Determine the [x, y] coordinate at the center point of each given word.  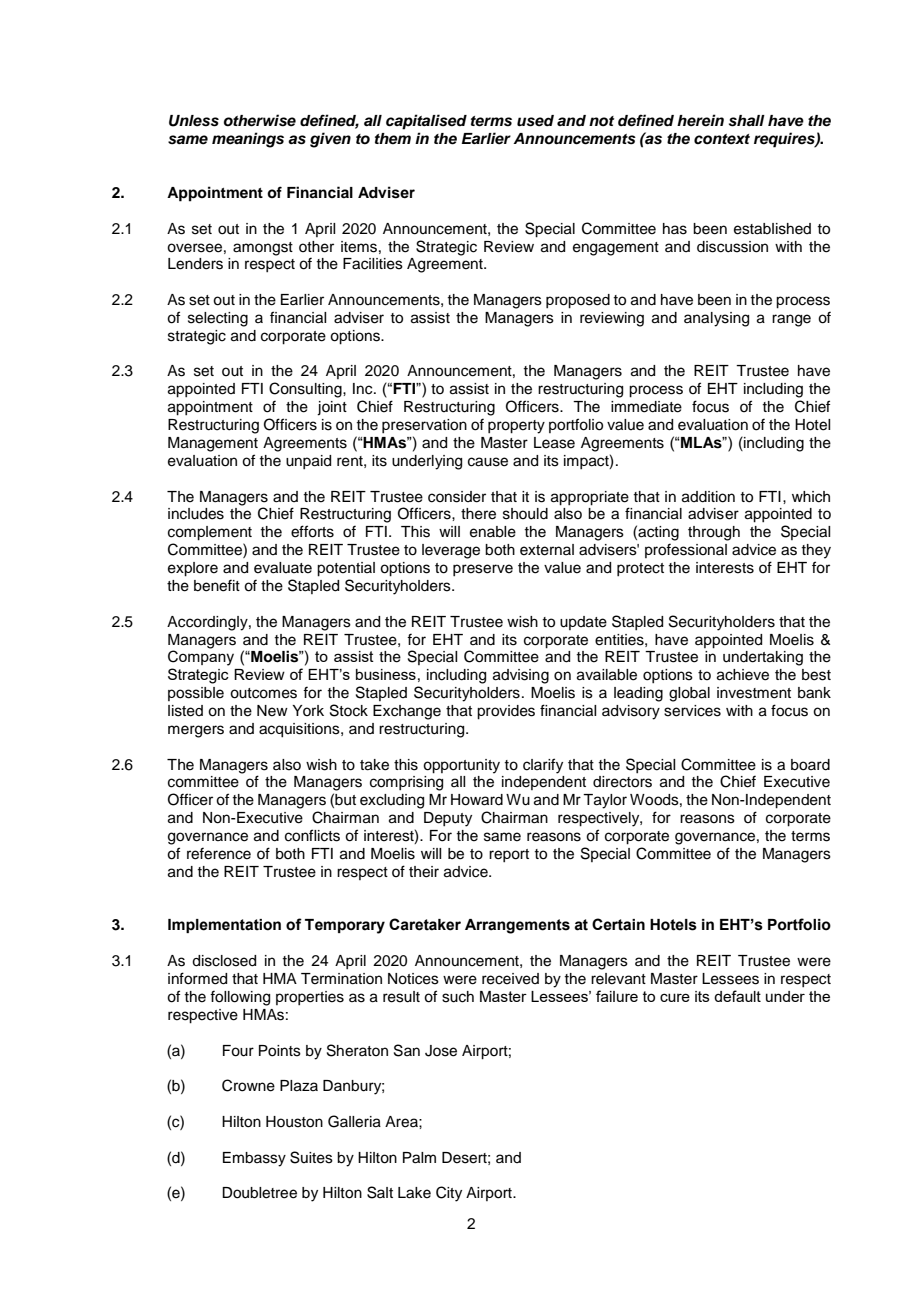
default [737, 996]
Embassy [254, 1159]
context [722, 139]
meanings [248, 140]
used [535, 121]
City [449, 1194]
